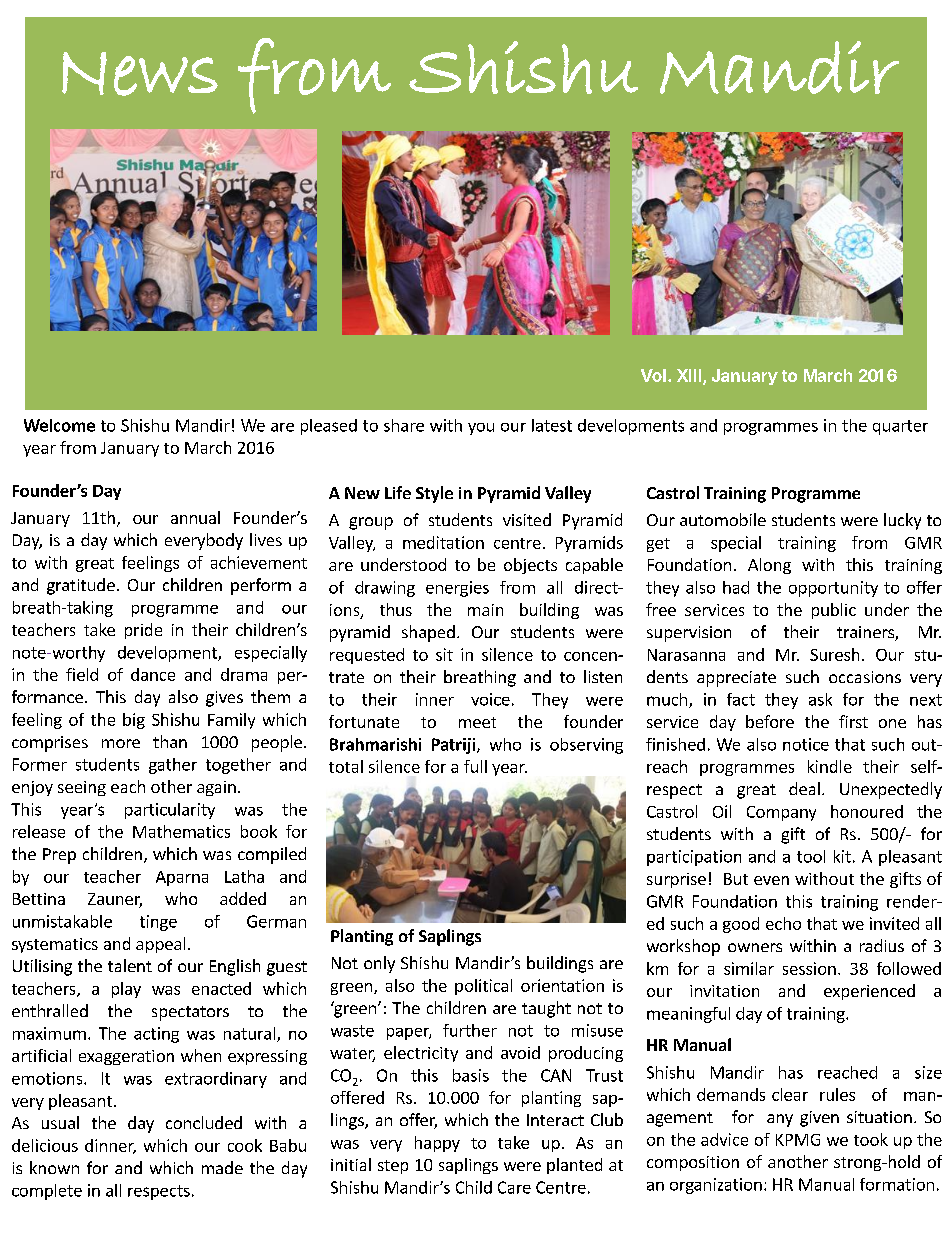  What do you see at coordinates (653, 375) in the document?
I see `Vol` at bounding box center [653, 375].
